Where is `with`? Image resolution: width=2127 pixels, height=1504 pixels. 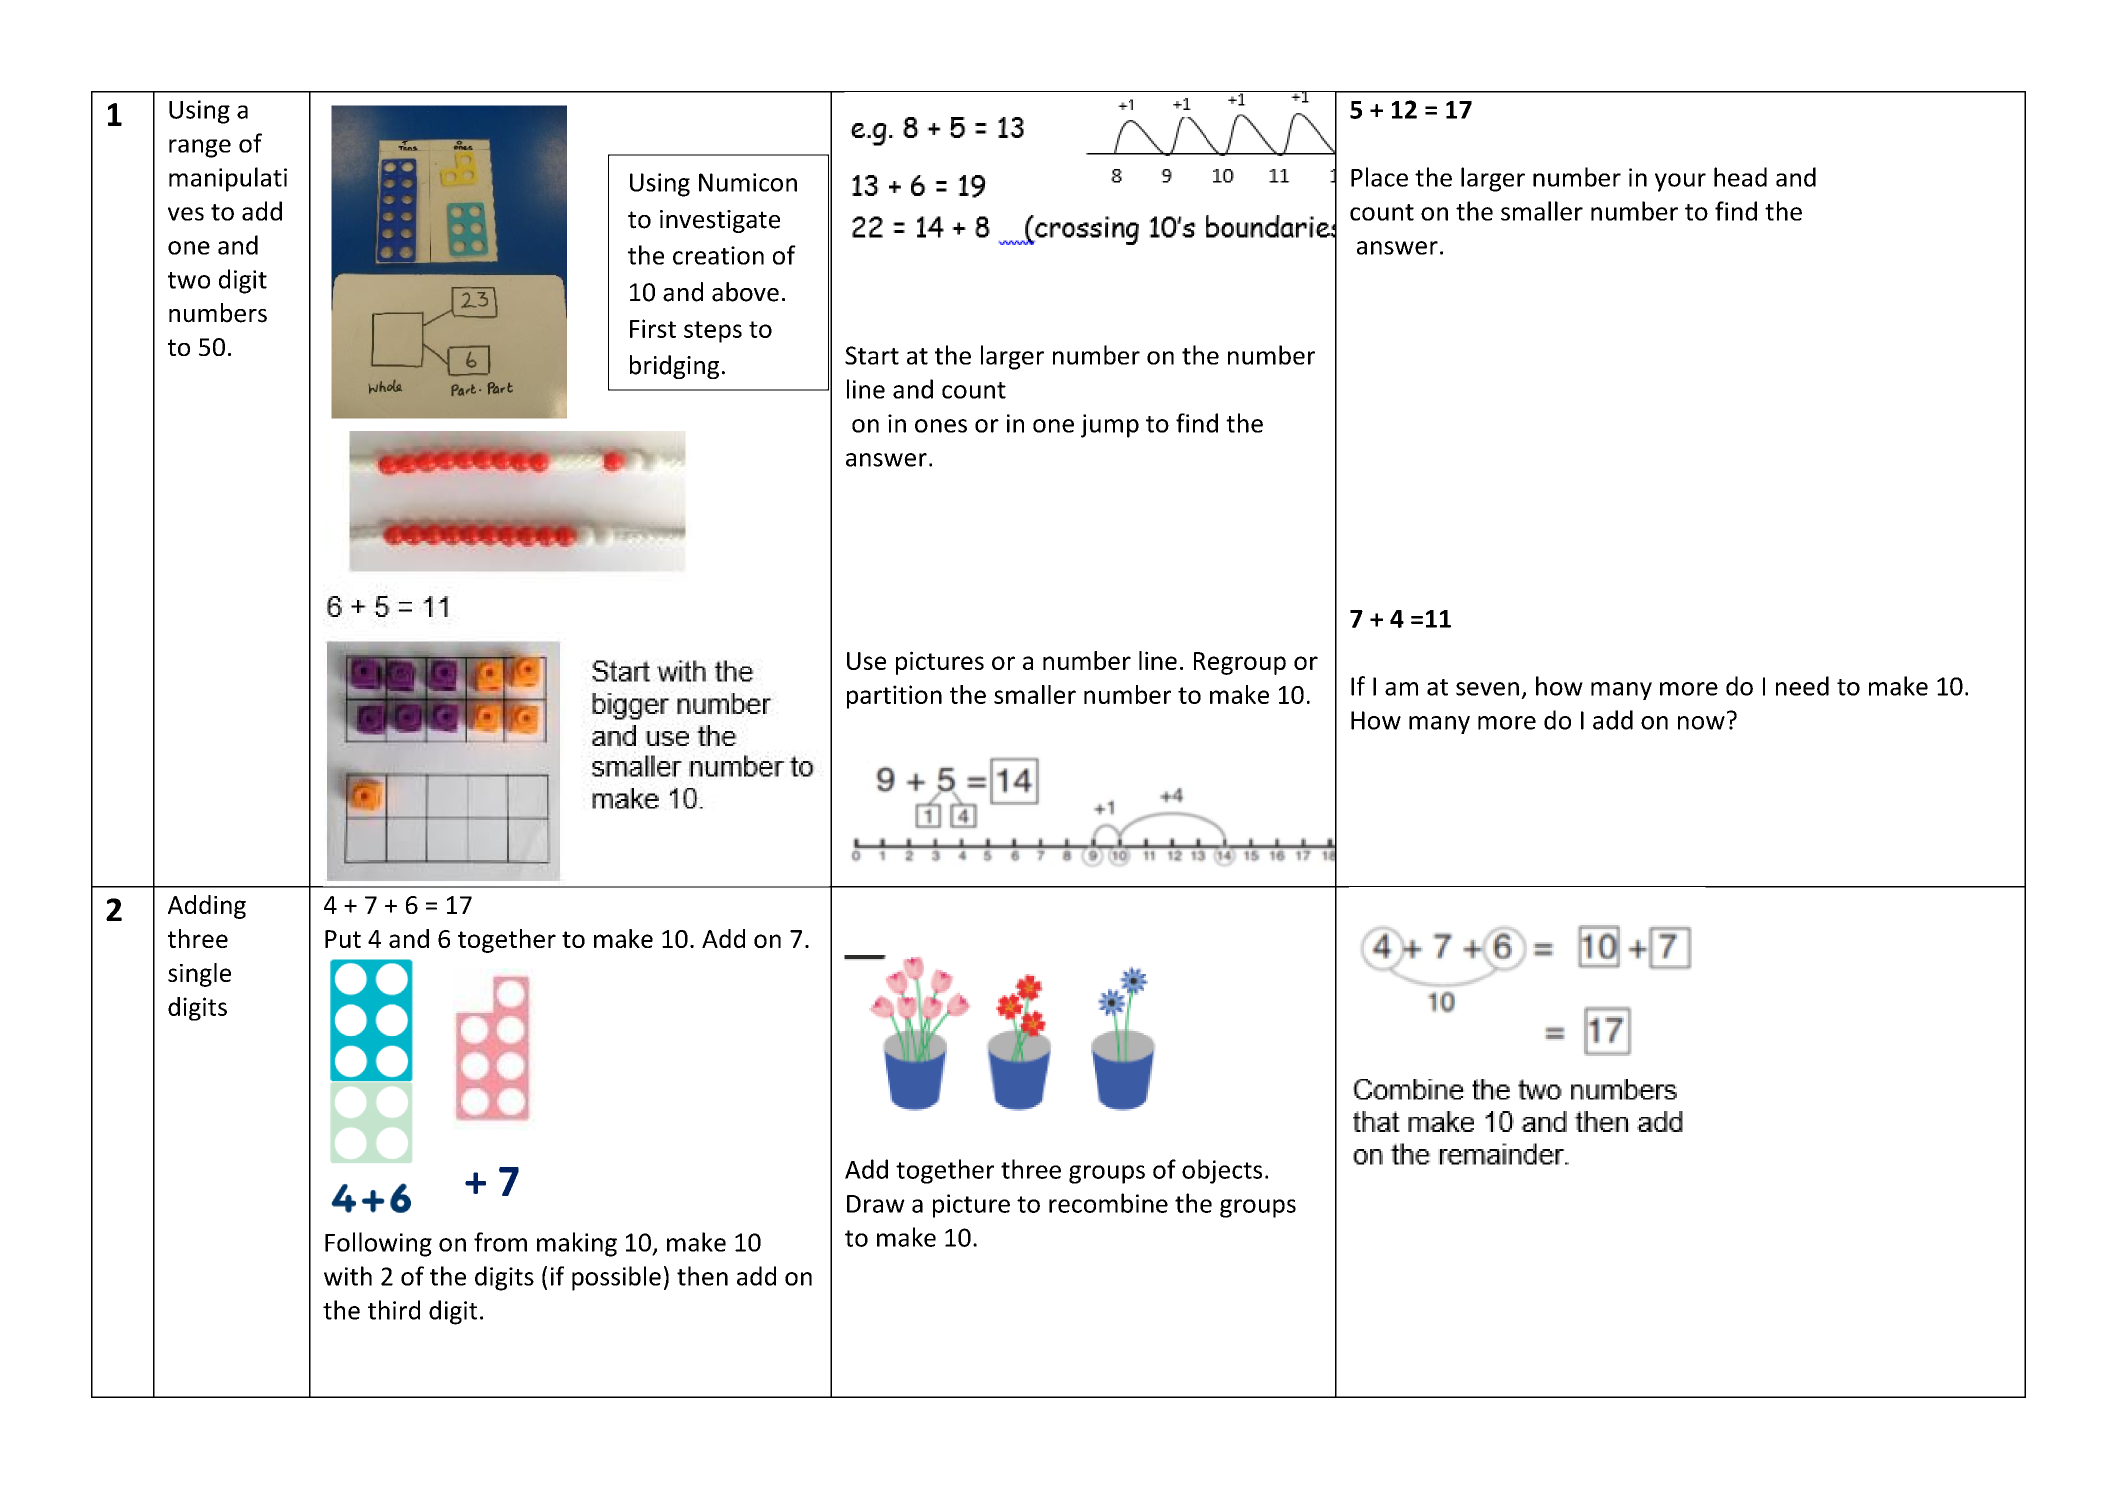 with is located at coordinates (348, 1276).
